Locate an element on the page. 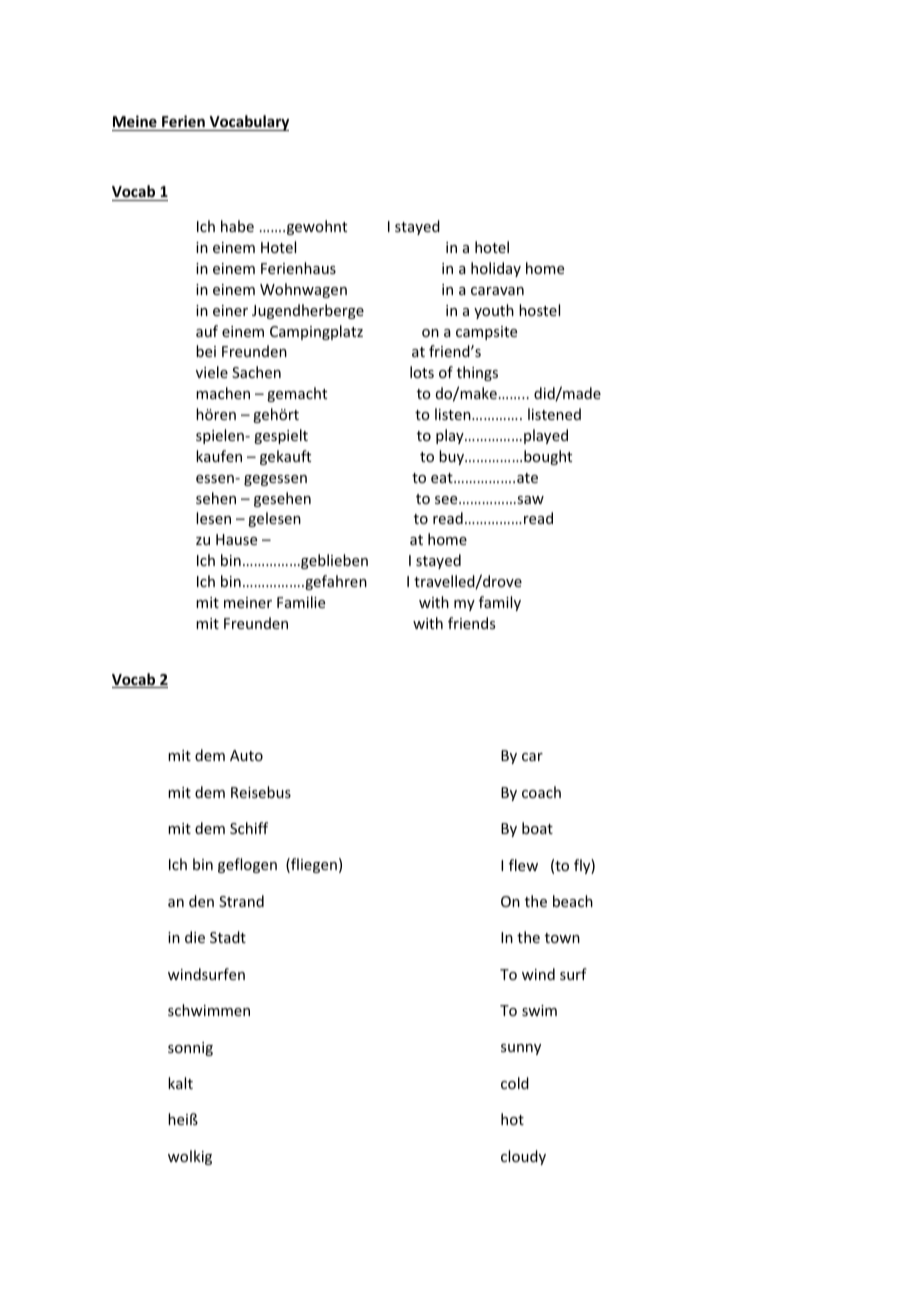 The width and height of the document is (924, 1308). habe is located at coordinates (237, 226).
